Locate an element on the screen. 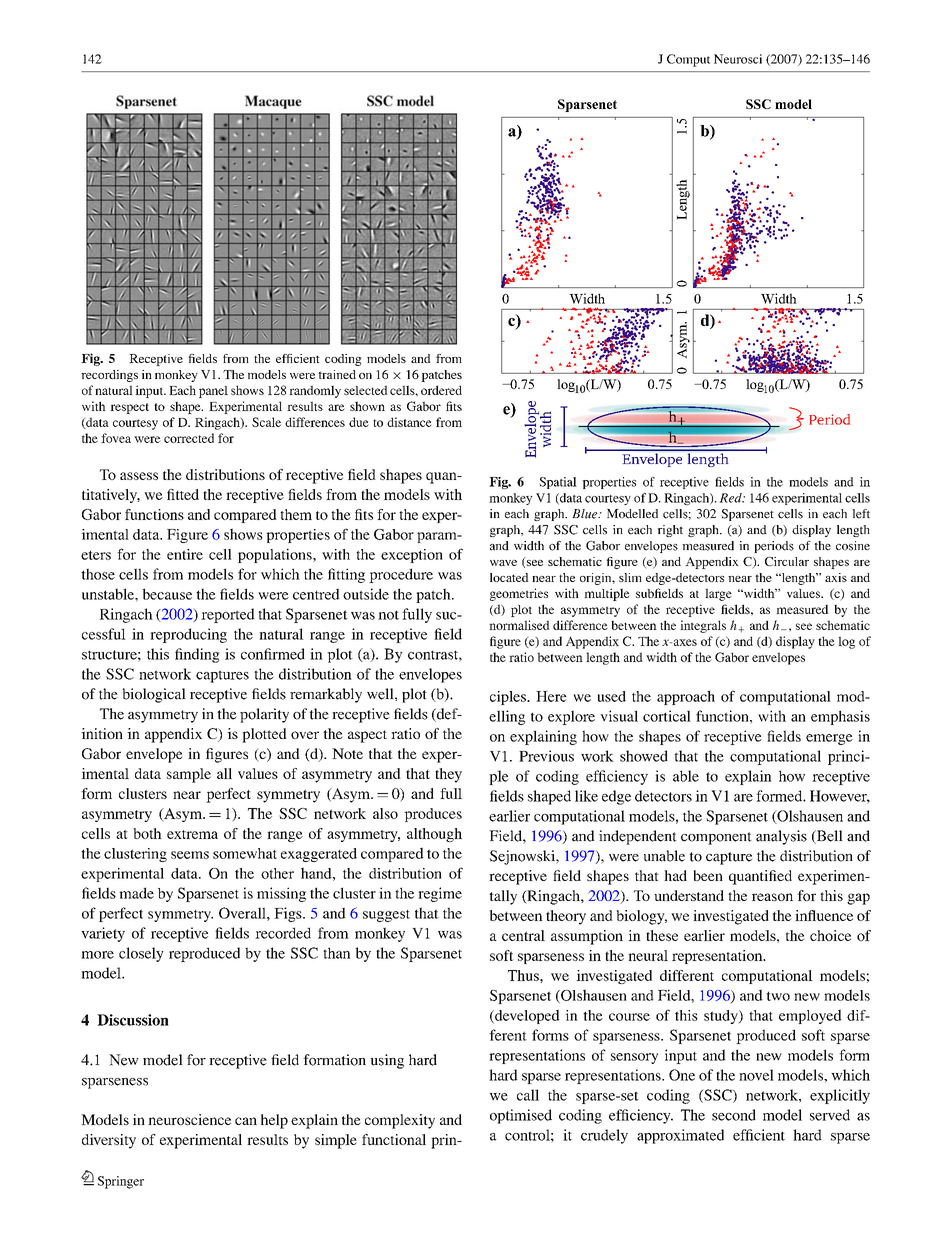  ordered is located at coordinates (441, 390).
